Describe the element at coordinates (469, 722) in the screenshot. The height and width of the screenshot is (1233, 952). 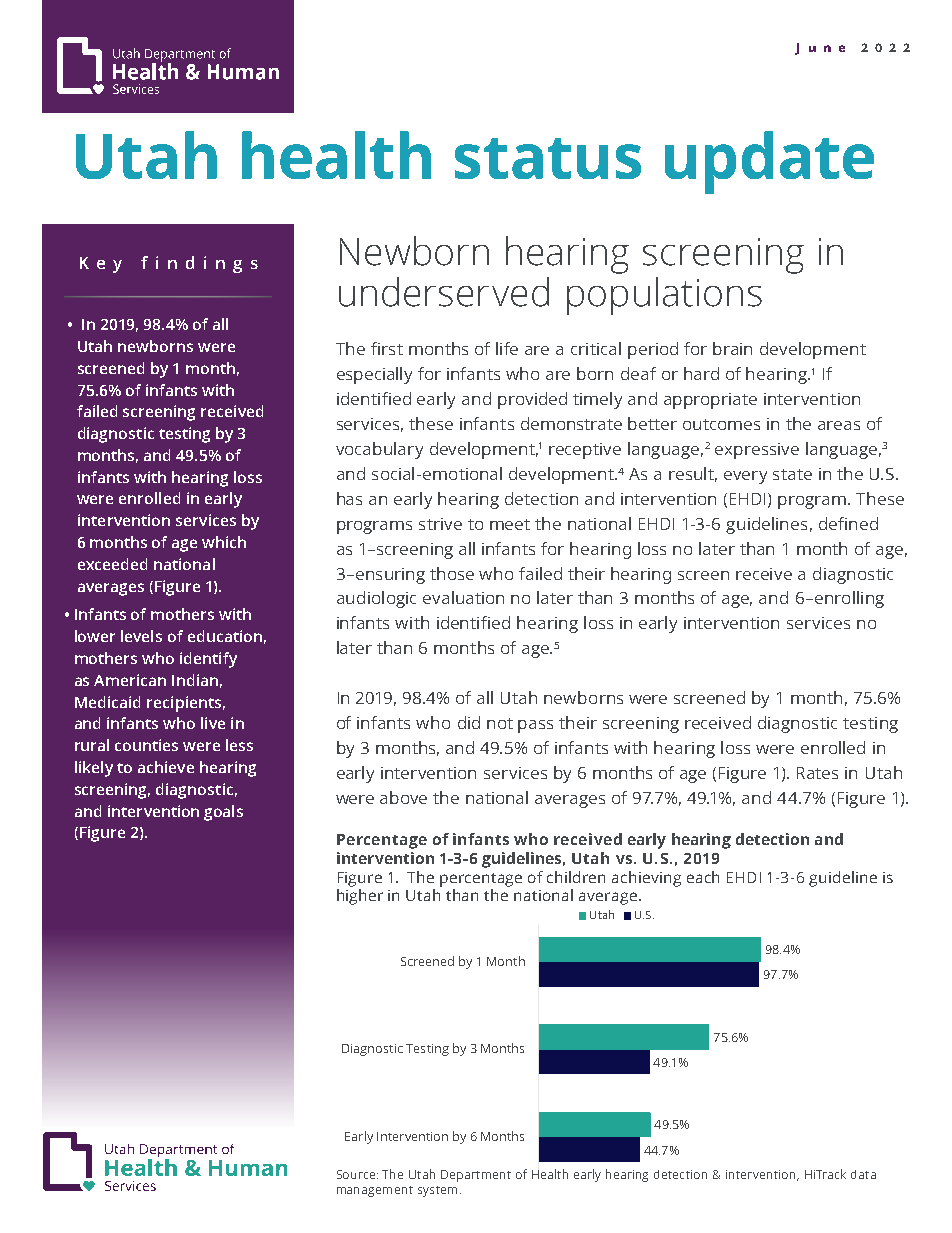
I see `did` at that location.
